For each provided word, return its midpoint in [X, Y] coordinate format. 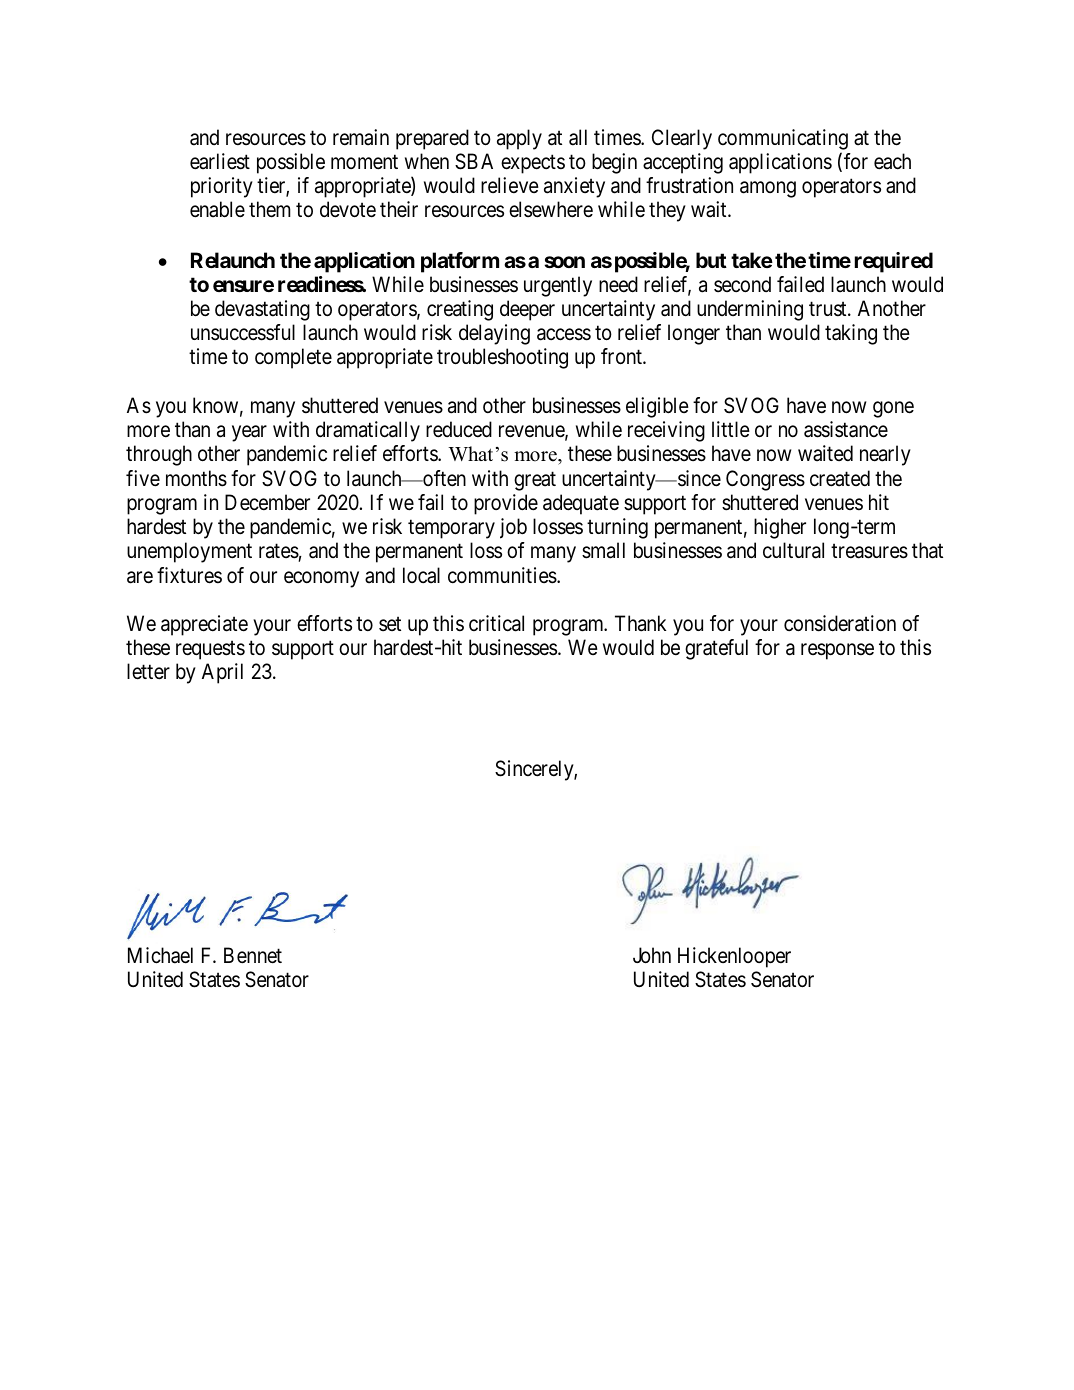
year [249, 434]
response [837, 651]
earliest [220, 161]
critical [496, 623]
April [222, 673]
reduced [459, 429]
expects [533, 164]
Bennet [253, 955]
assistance [846, 429]
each [892, 161]
